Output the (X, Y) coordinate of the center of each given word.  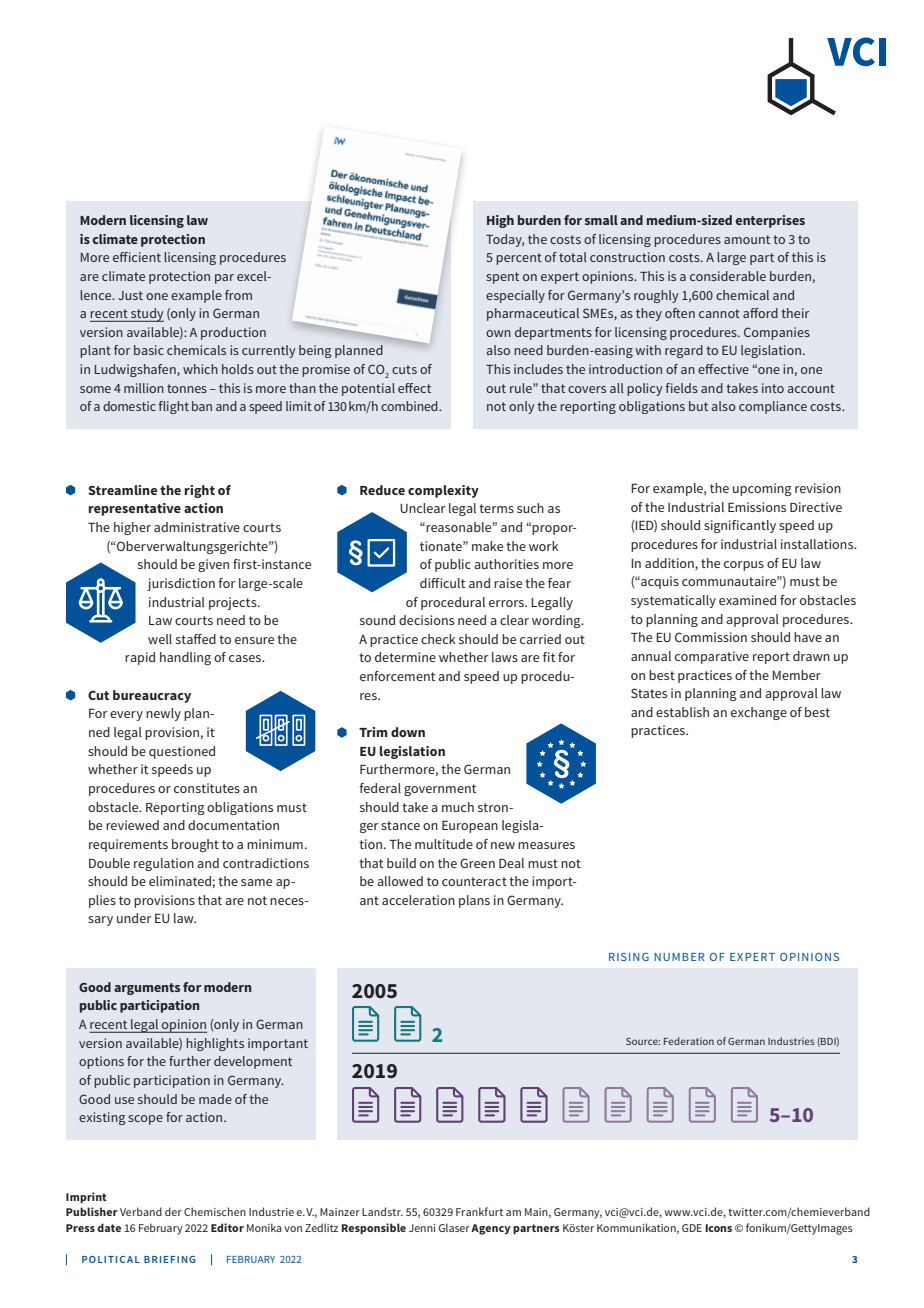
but (698, 406)
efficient (137, 257)
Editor (227, 1227)
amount (747, 239)
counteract (474, 881)
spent (502, 278)
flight (174, 407)
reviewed (132, 825)
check (438, 639)
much (458, 807)
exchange (759, 713)
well (160, 639)
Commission (711, 637)
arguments (147, 989)
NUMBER (679, 957)
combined (410, 406)
